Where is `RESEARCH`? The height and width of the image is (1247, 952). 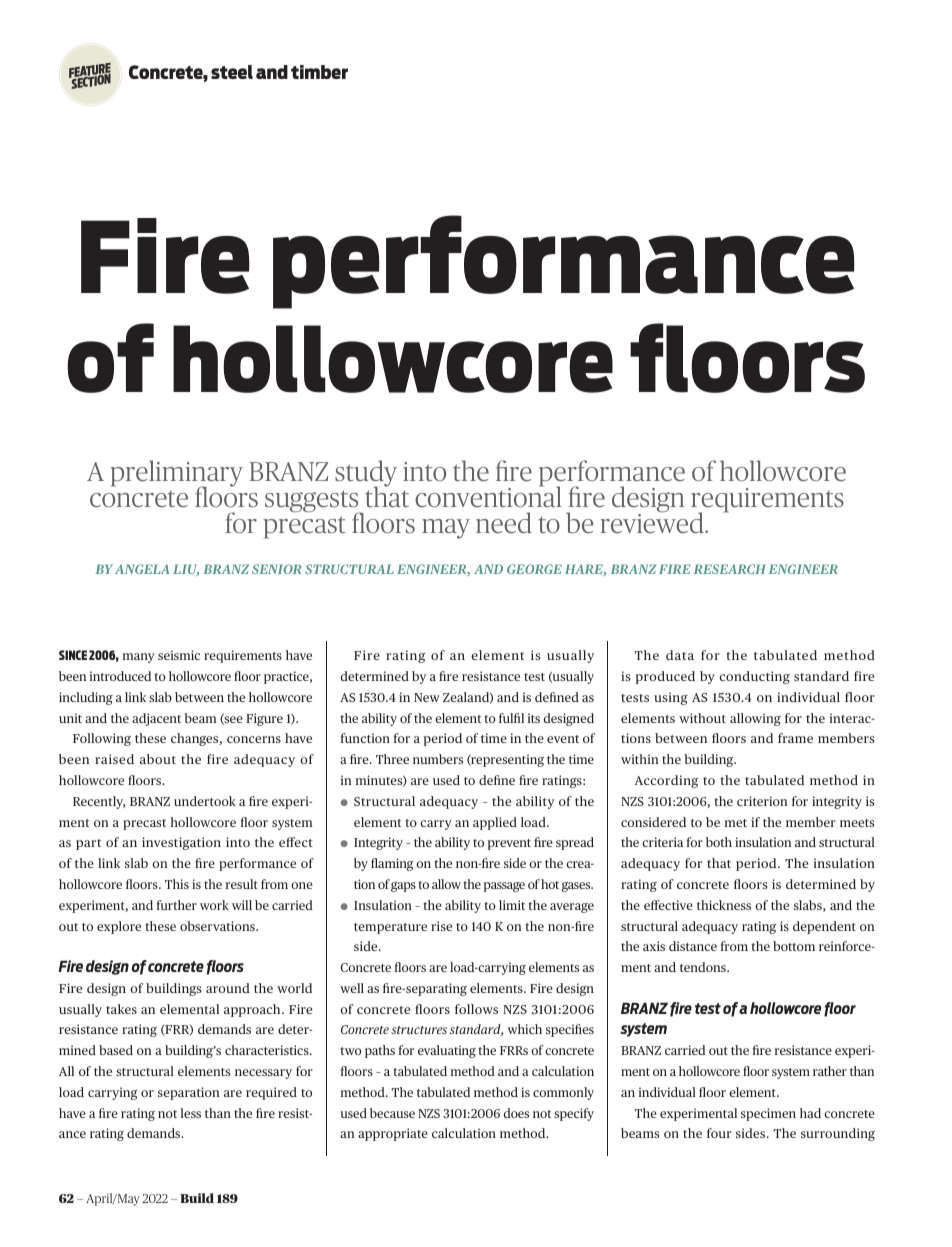
RESEARCH is located at coordinates (730, 569).
